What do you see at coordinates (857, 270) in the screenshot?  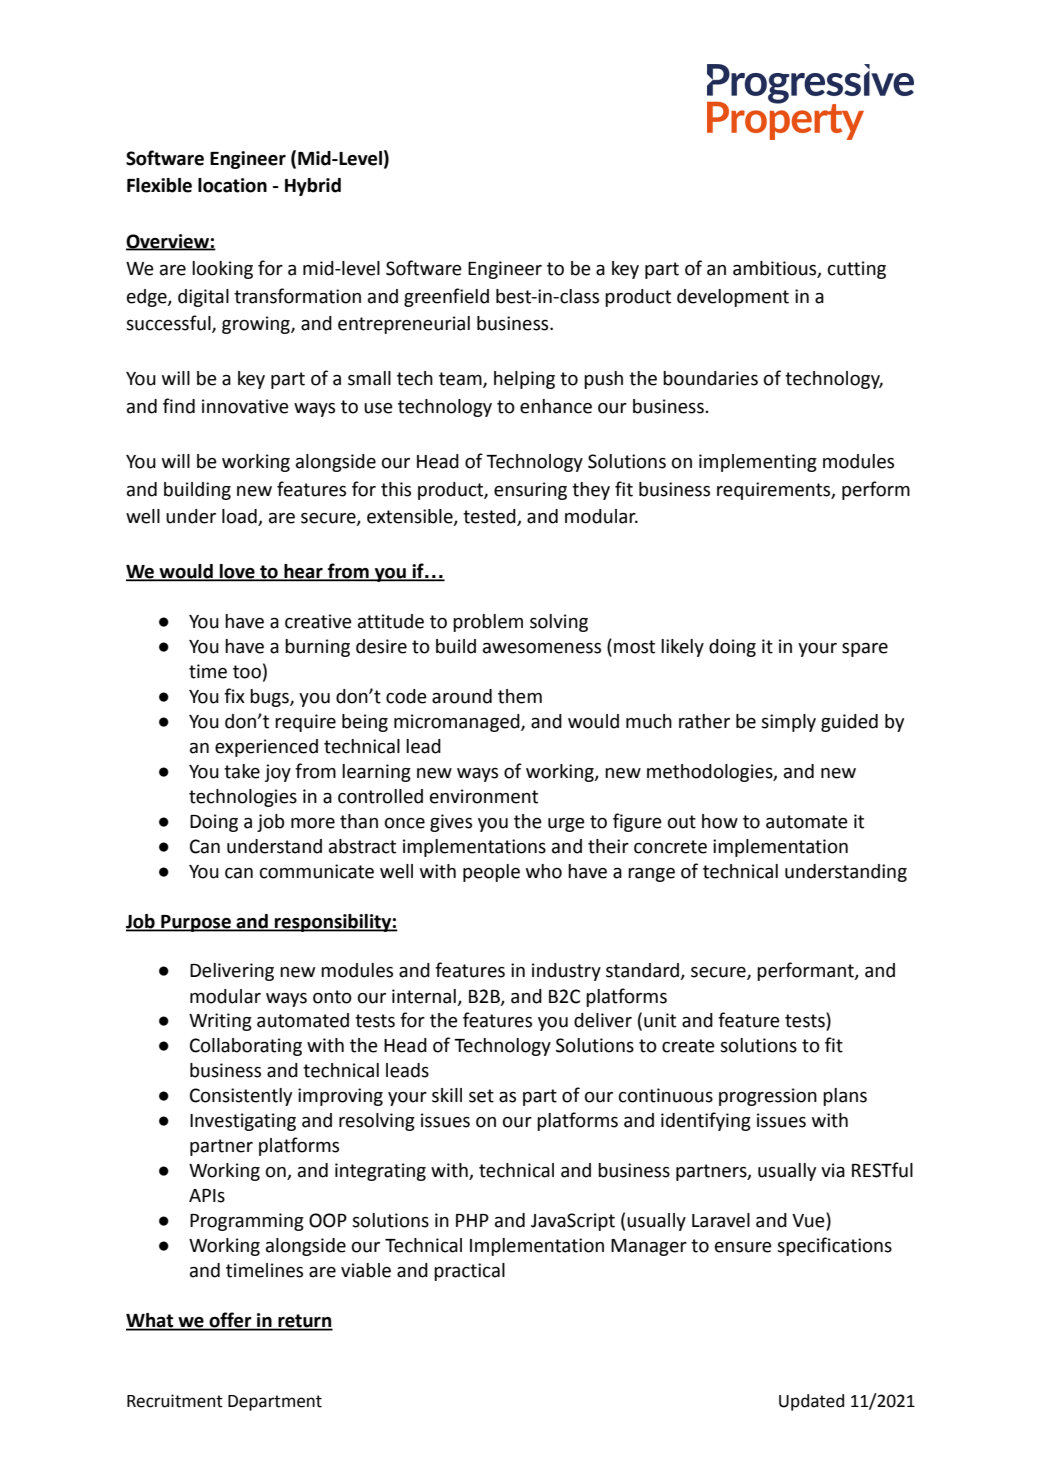 I see `cutting` at bounding box center [857, 270].
